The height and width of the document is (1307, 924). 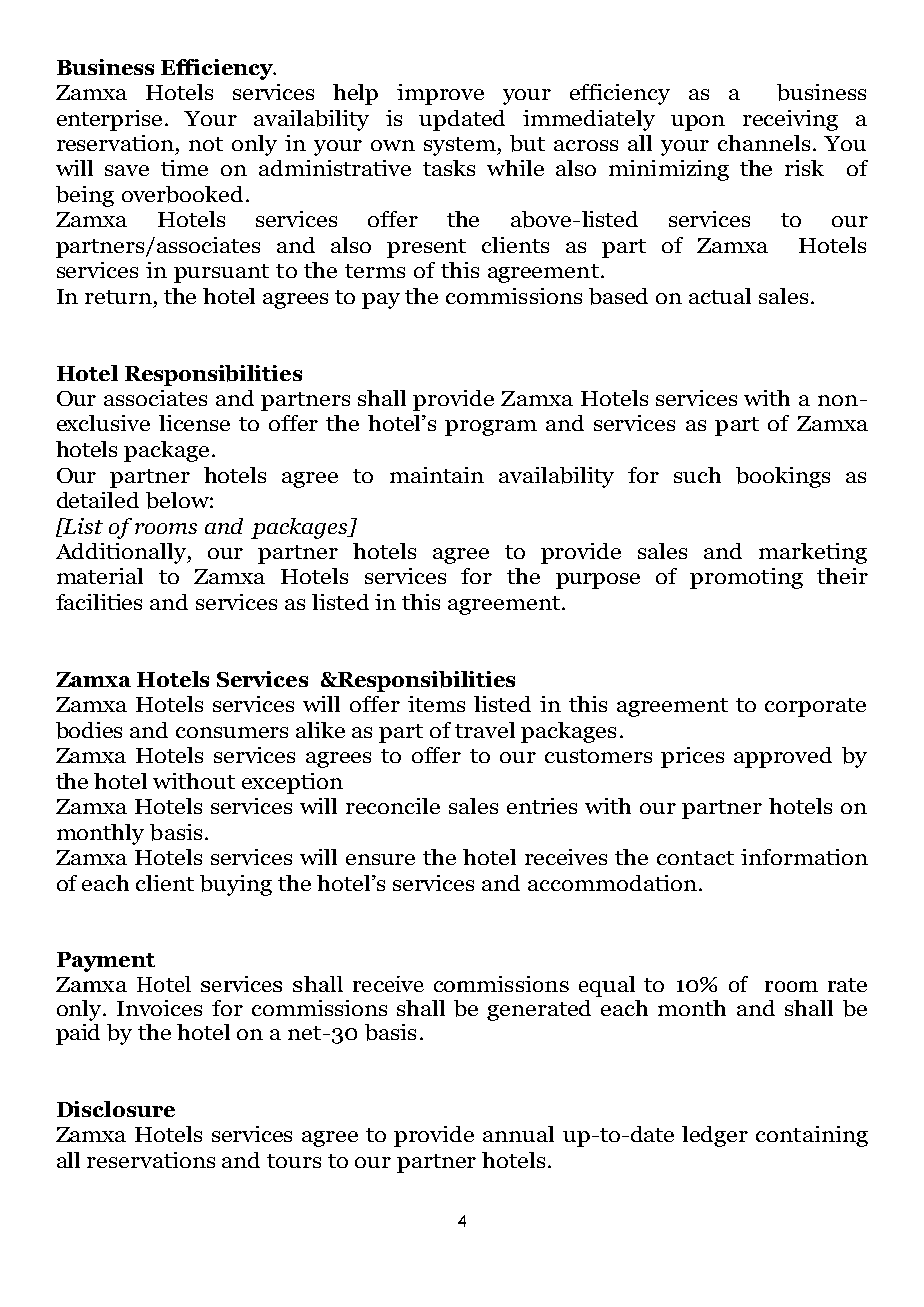 What do you see at coordinates (393, 806) in the document?
I see `reconcile` at bounding box center [393, 806].
